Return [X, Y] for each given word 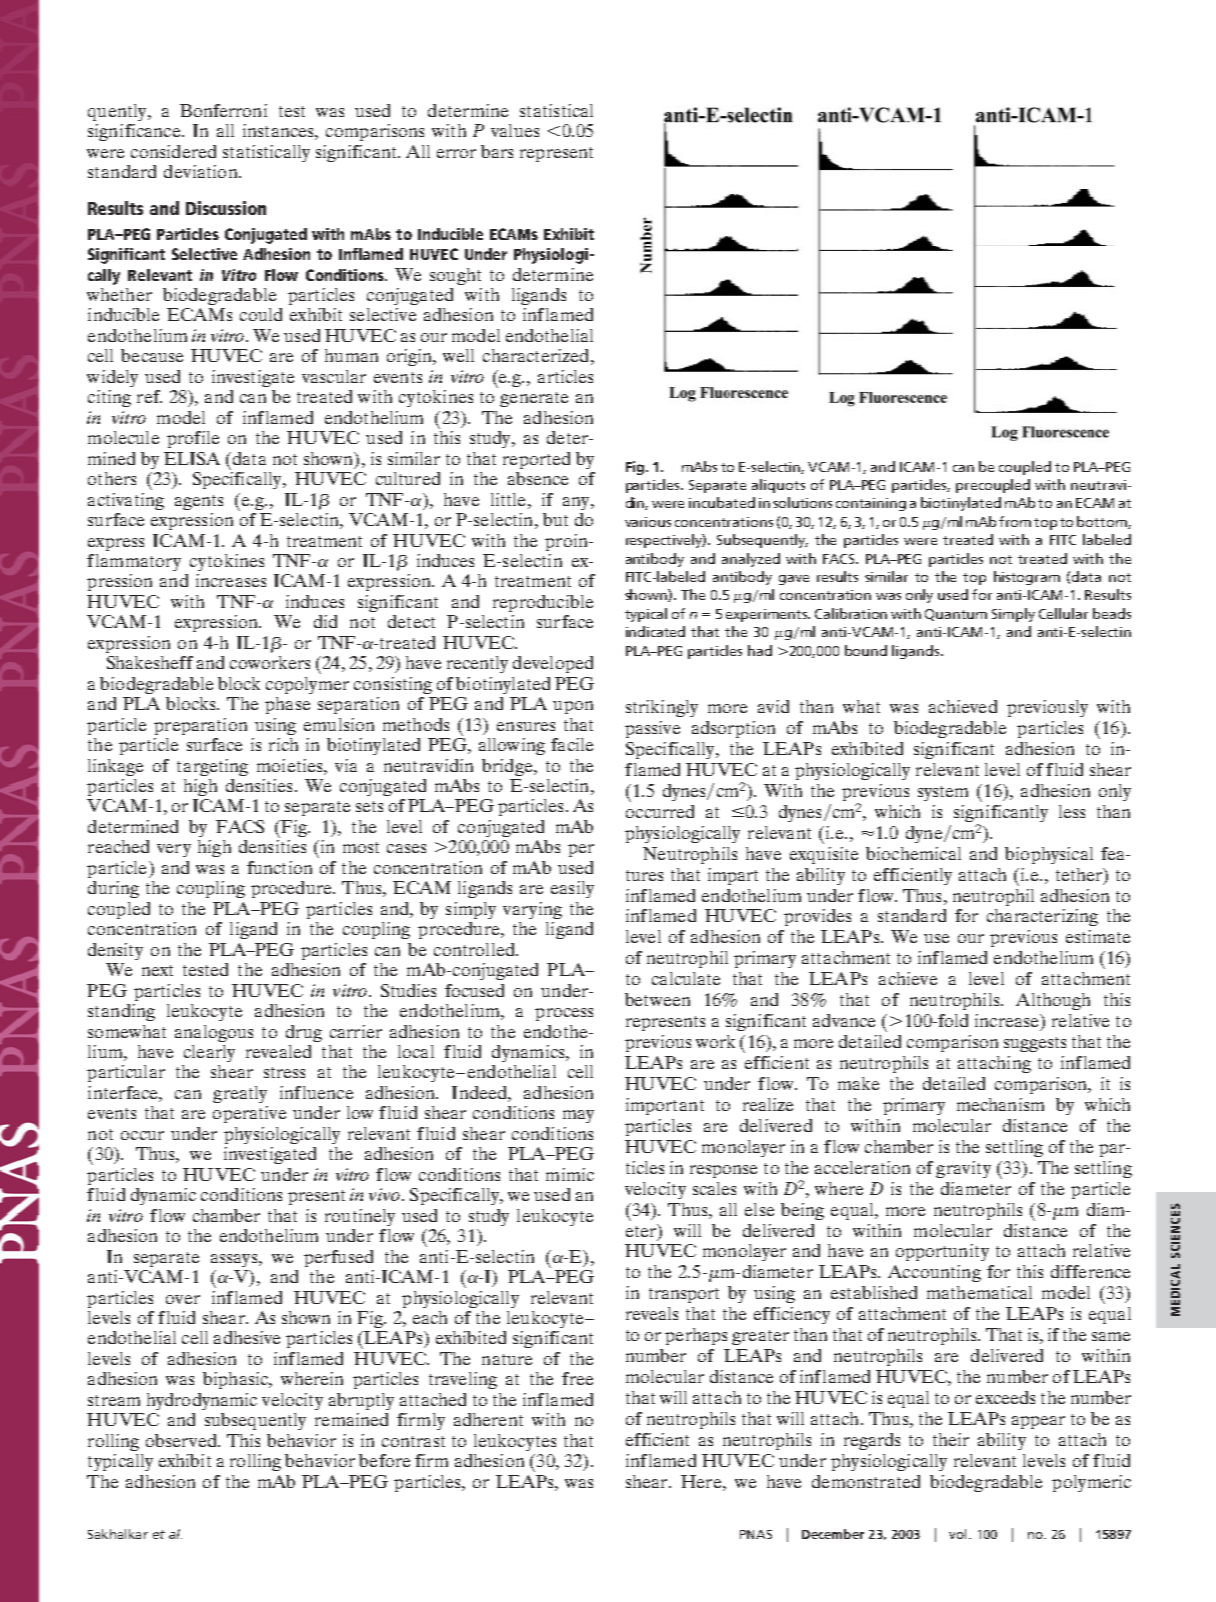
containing [871, 504]
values [515, 130]
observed [182, 1440]
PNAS [756, 1534]
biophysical [1049, 855]
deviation [202, 171]
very [174, 850]
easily [572, 889]
